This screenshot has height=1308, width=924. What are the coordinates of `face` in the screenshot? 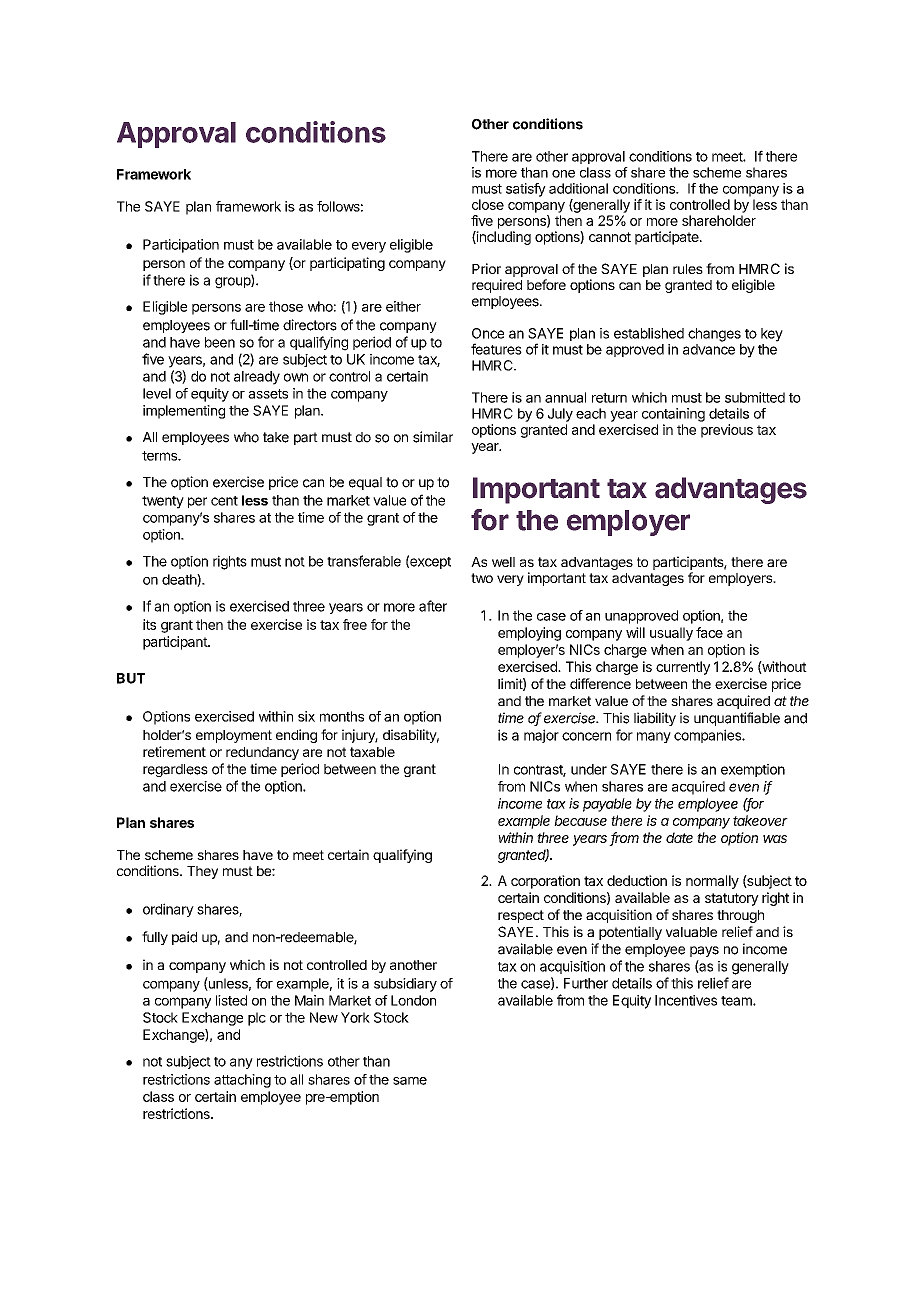 It's located at (709, 632).
